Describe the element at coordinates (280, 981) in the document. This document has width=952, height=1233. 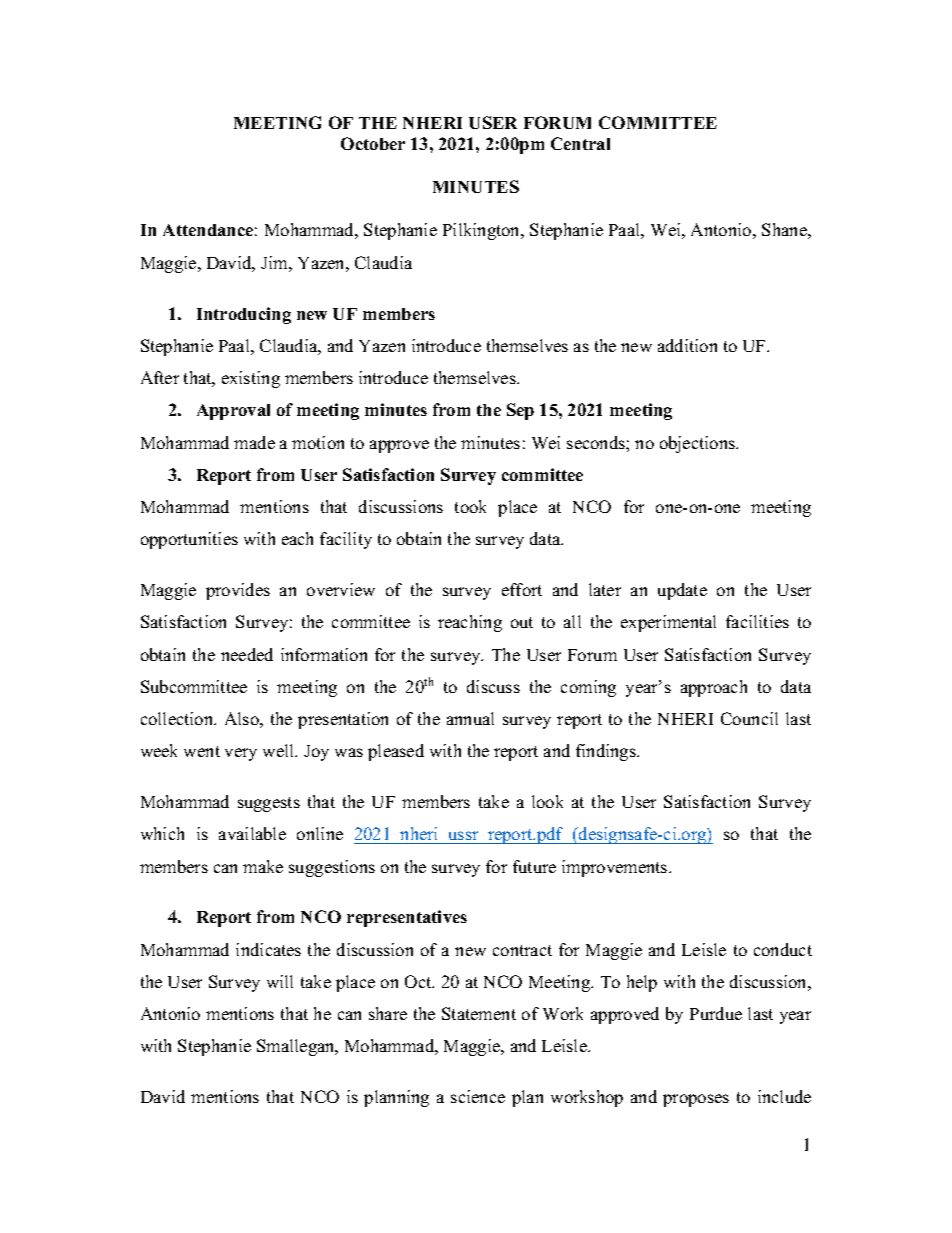
I see `will` at that location.
